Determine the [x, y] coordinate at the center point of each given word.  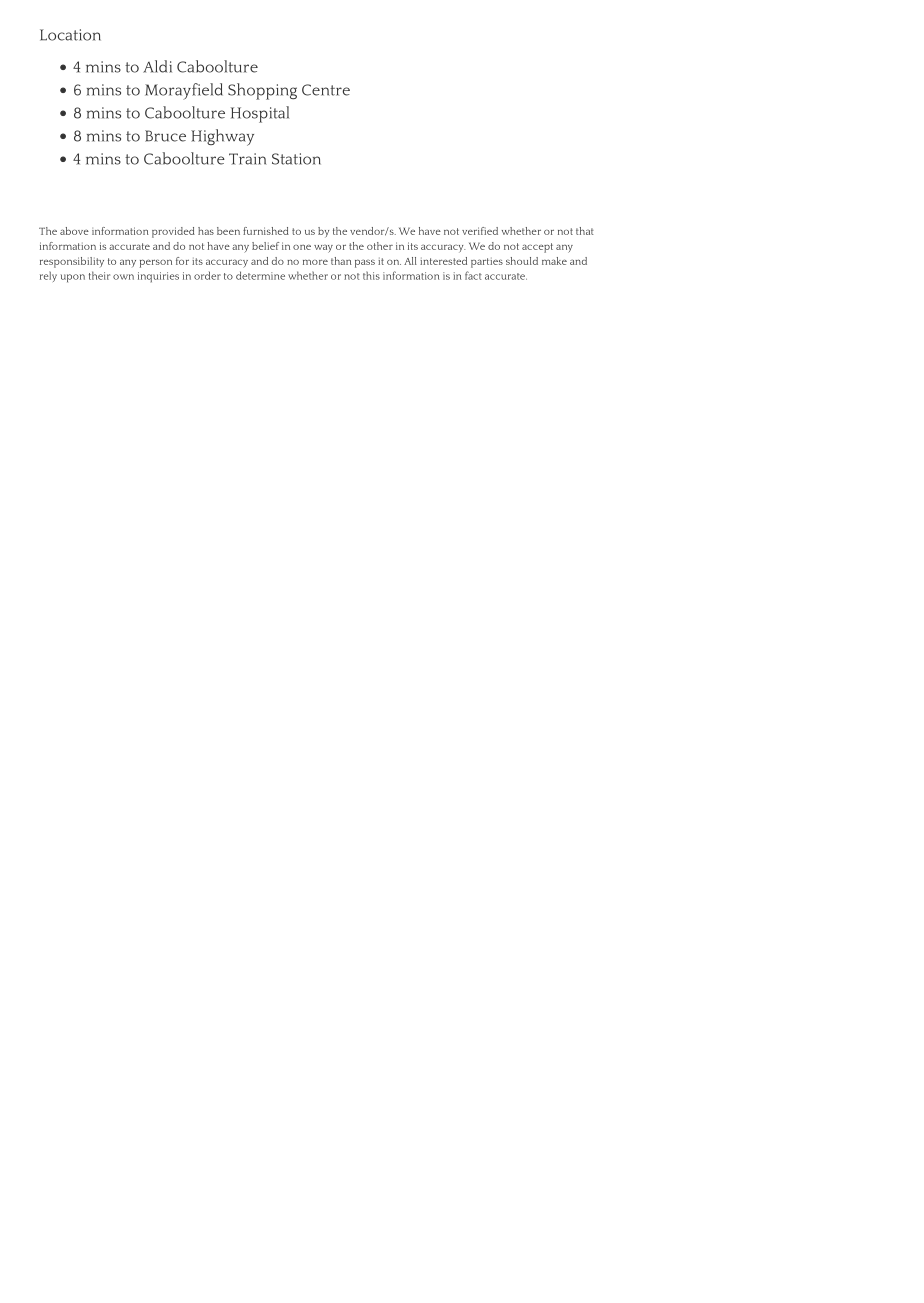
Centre [326, 90]
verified [480, 231]
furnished [266, 231]
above [74, 231]
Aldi [157, 66]
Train [248, 159]
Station [296, 159]
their [99, 275]
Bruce [165, 136]
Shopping [262, 91]
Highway [222, 137]
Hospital [260, 114]
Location [70, 35]
